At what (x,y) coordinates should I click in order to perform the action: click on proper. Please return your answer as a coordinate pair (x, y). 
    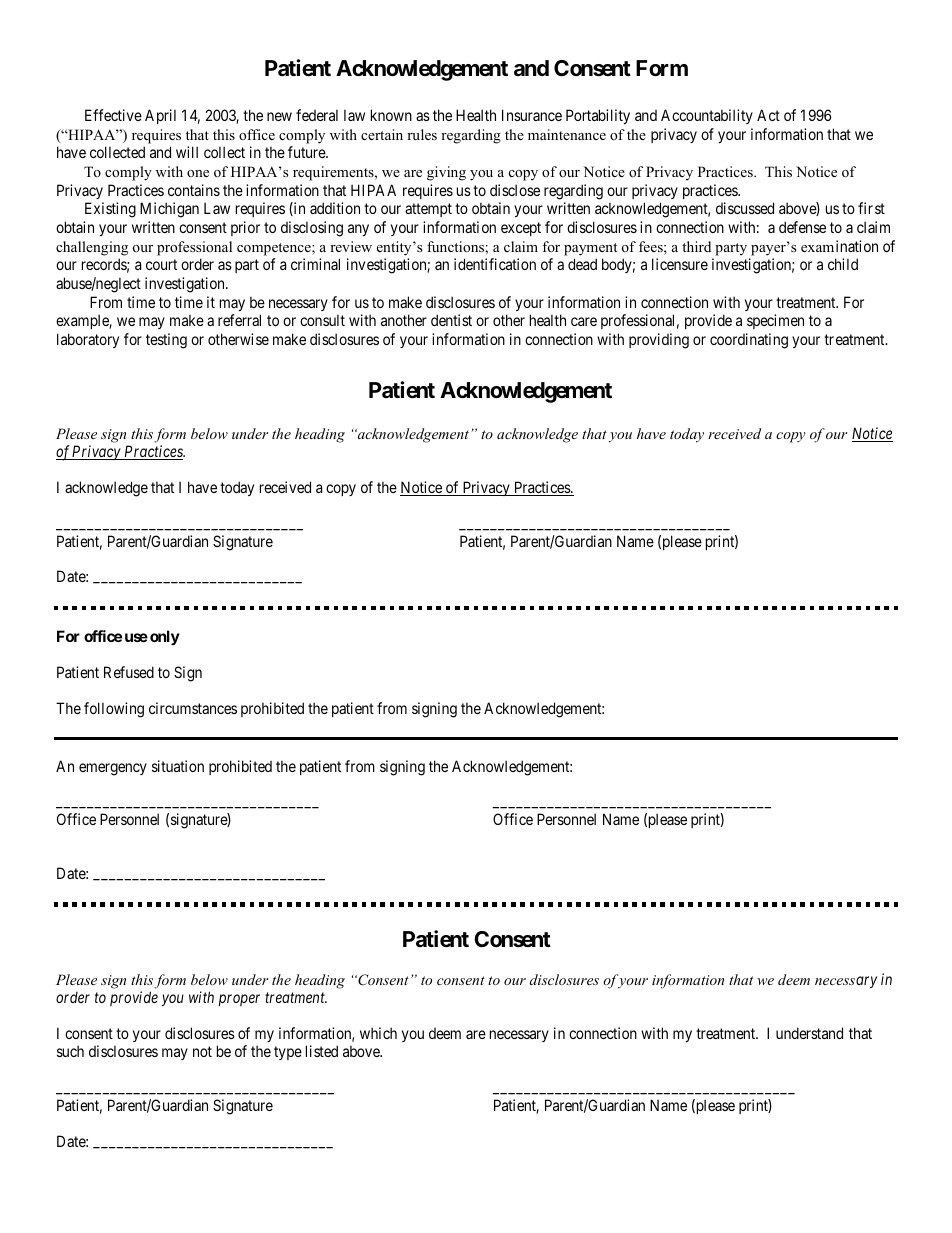
    Looking at the image, I should click on (239, 1000).
